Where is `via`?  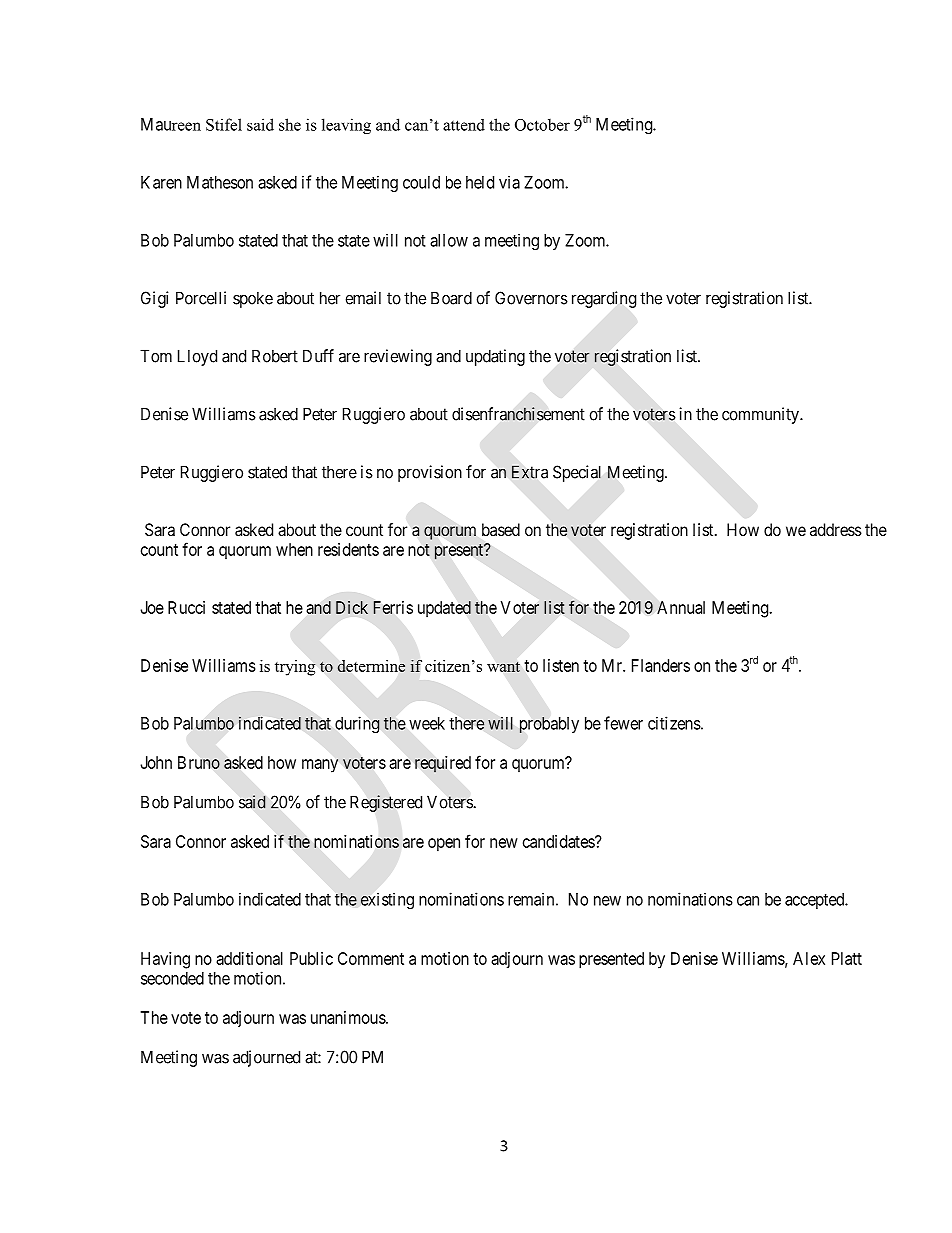
via is located at coordinates (509, 182).
